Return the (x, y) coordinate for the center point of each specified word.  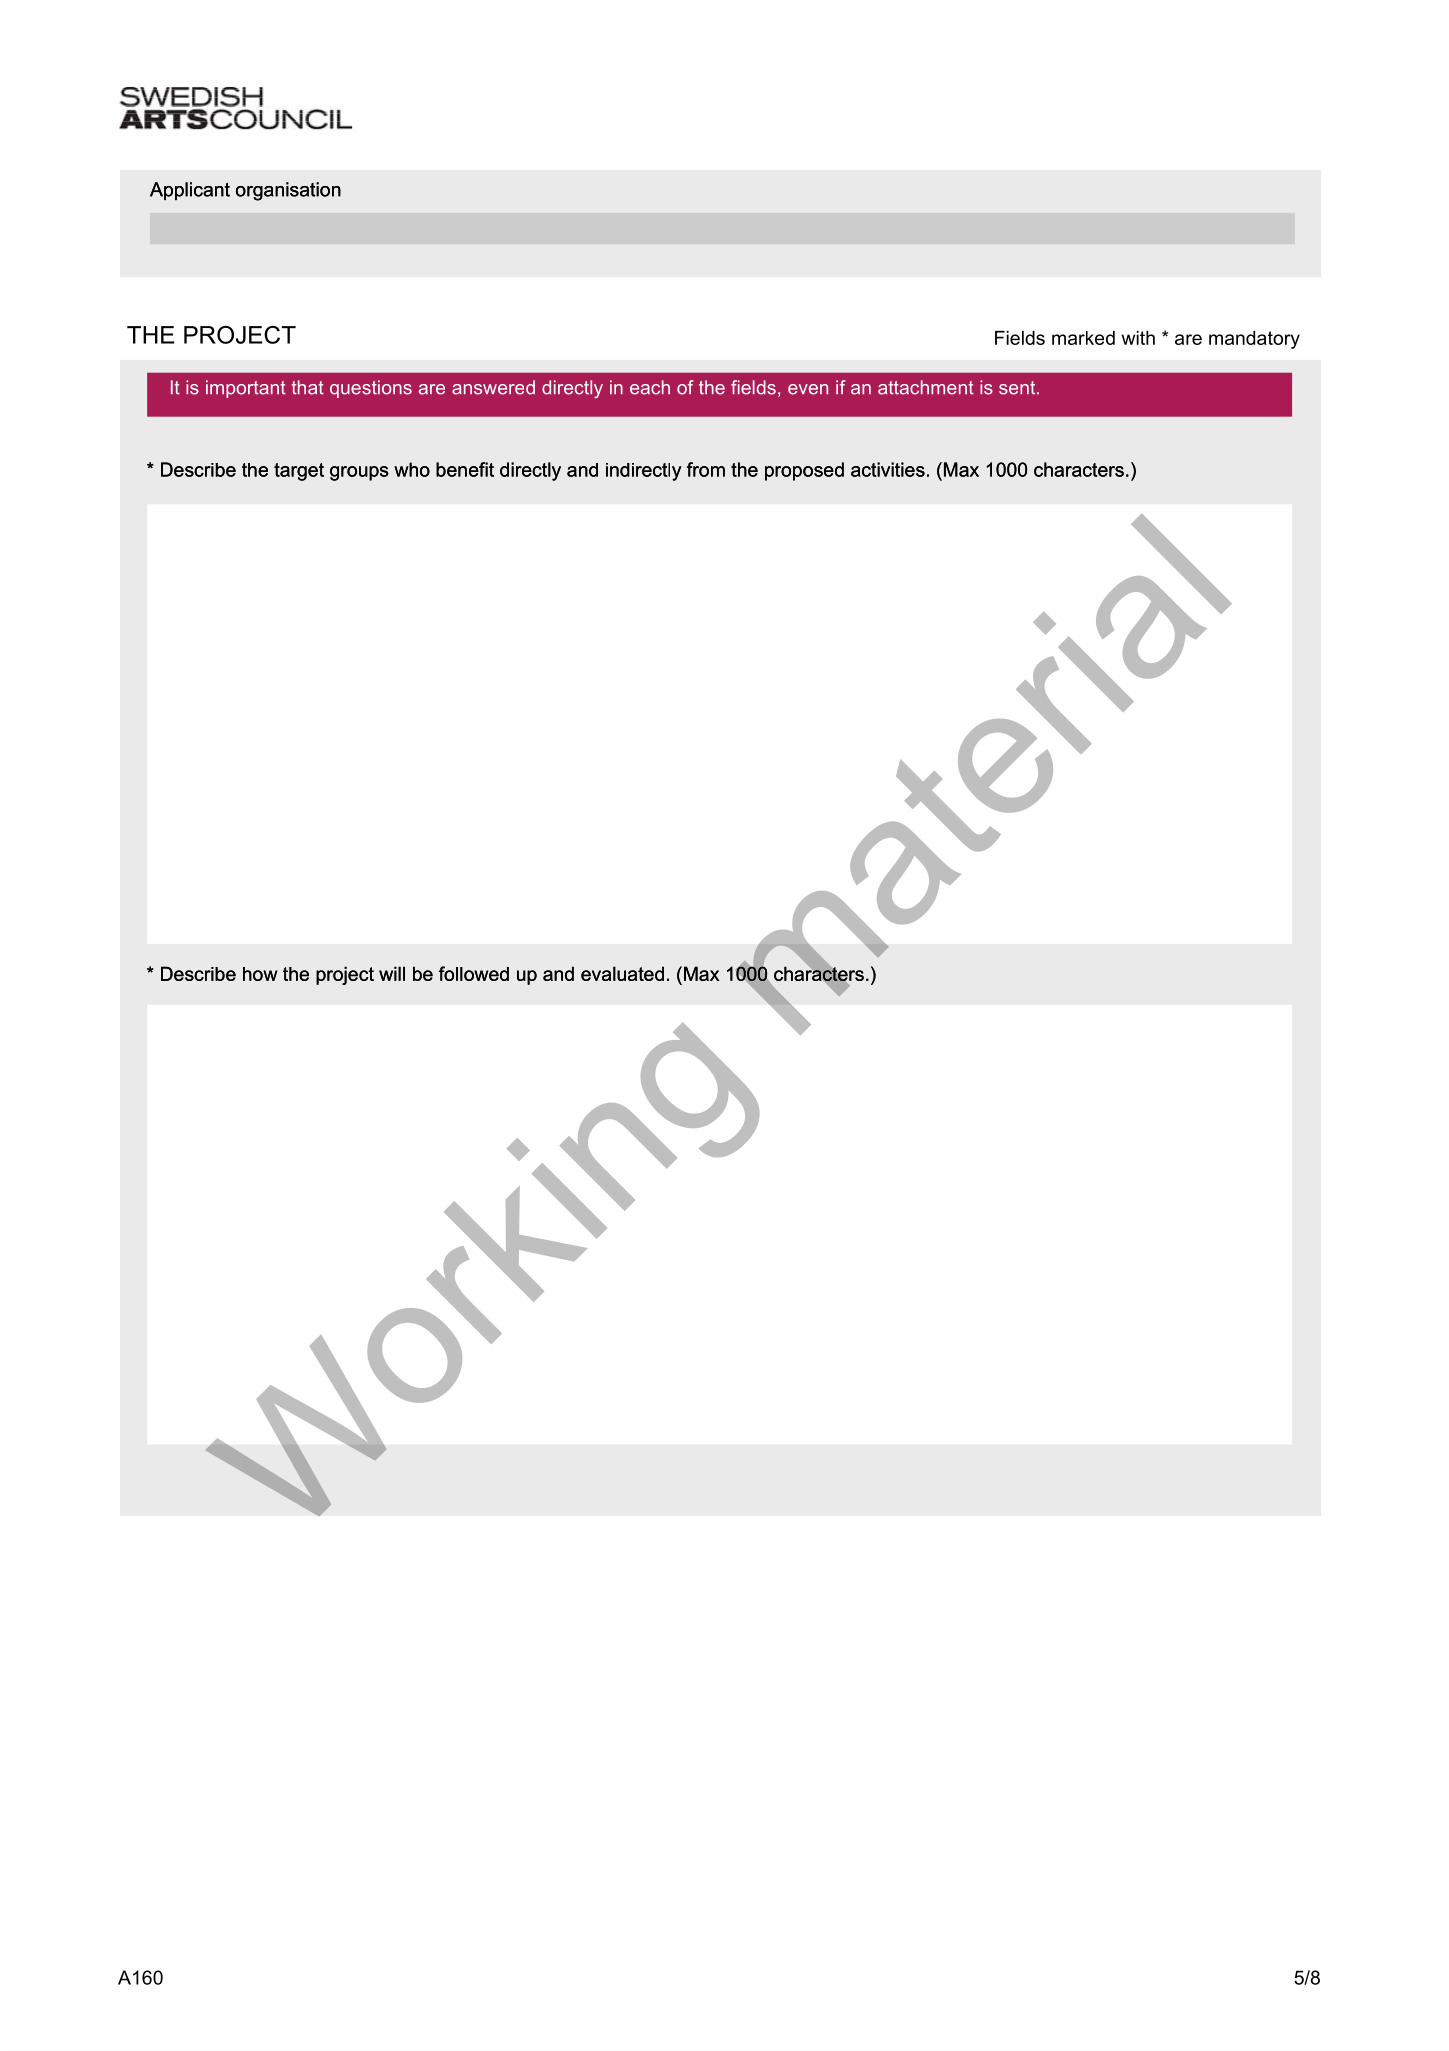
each (650, 387)
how (260, 974)
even (808, 389)
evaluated (622, 973)
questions (371, 389)
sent (1018, 388)
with (1138, 338)
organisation (288, 191)
